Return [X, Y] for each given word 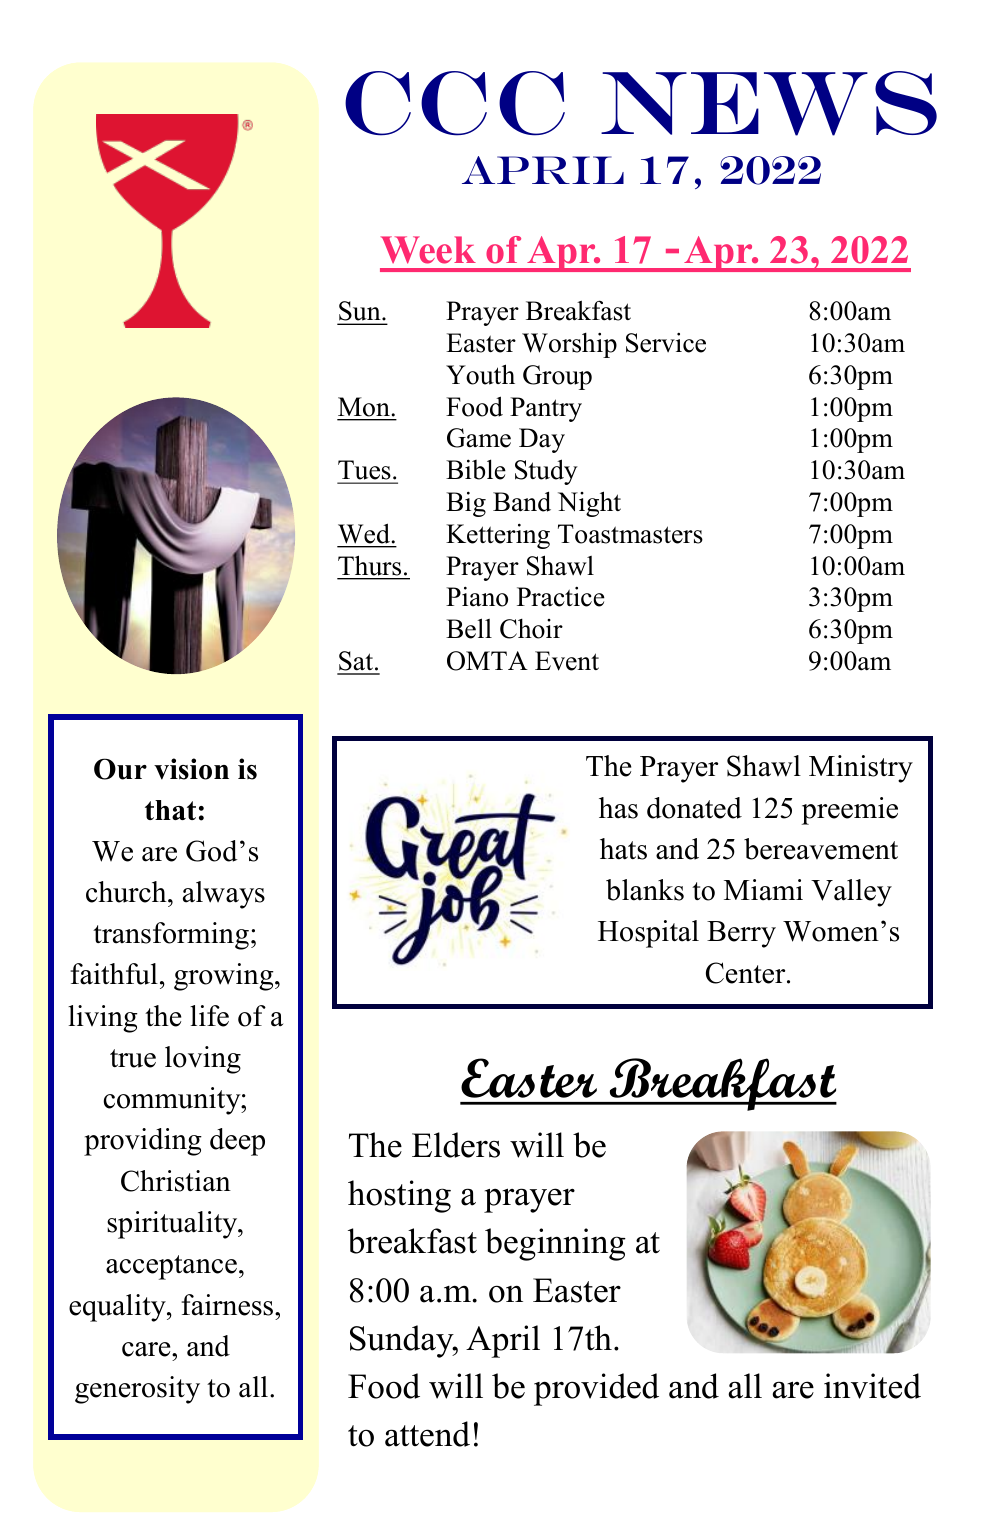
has [618, 808]
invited [872, 1386]
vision [191, 769]
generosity [137, 1390]
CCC [455, 103]
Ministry [861, 769]
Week [428, 250]
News [769, 103]
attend [427, 1434]
